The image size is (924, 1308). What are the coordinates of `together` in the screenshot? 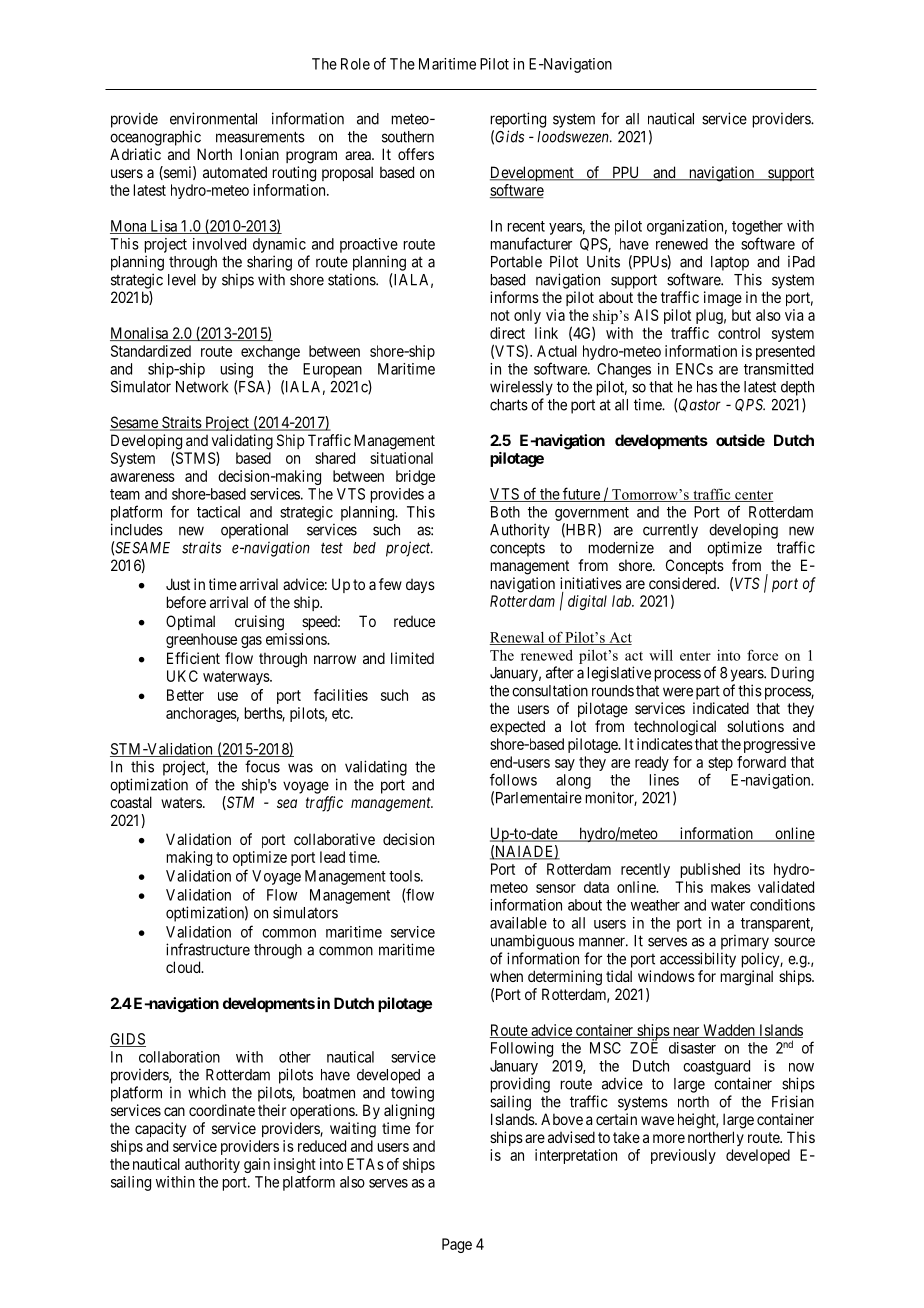 It's located at (757, 227).
